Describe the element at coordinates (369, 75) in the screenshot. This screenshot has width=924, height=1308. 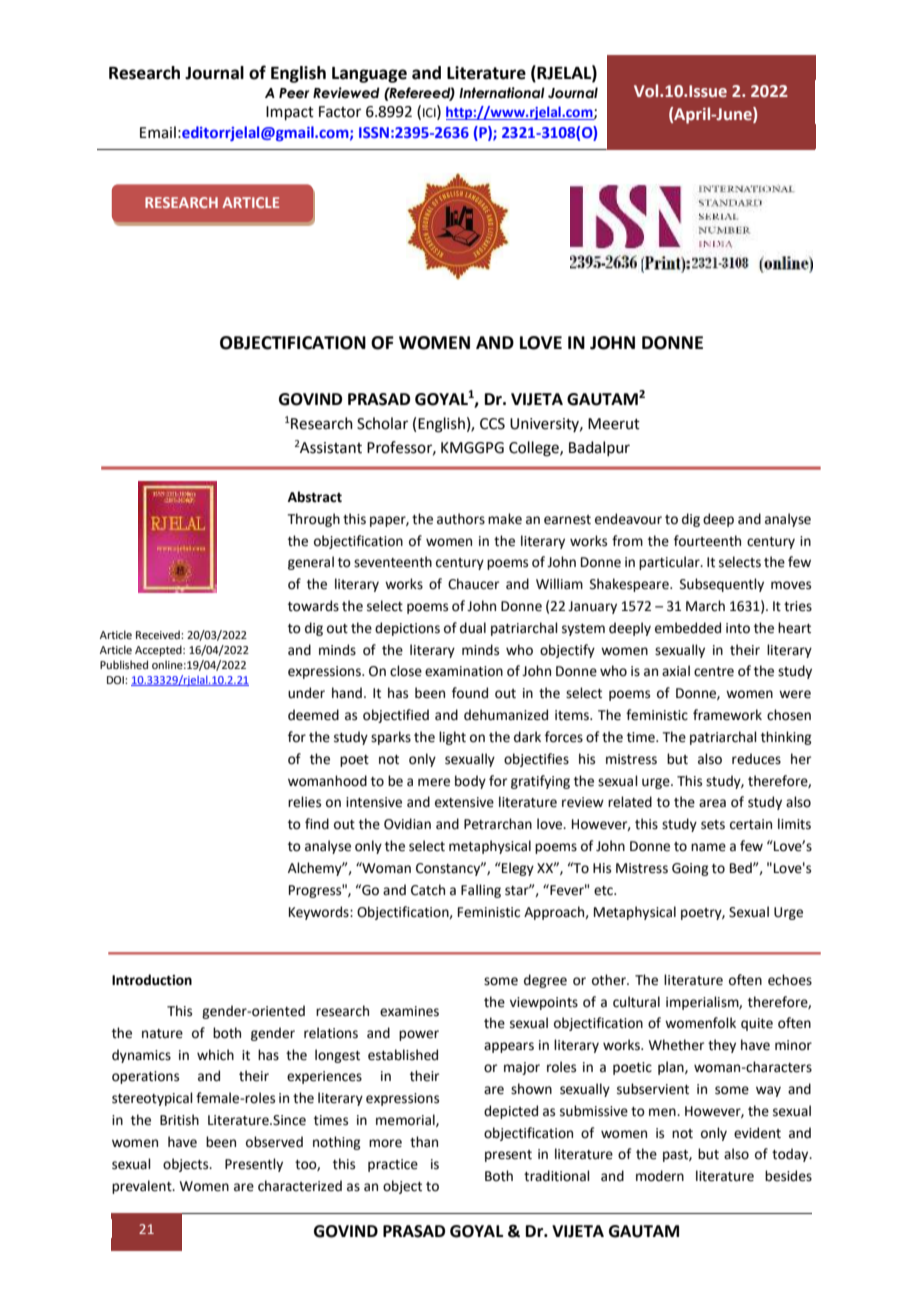
I see `Language` at that location.
